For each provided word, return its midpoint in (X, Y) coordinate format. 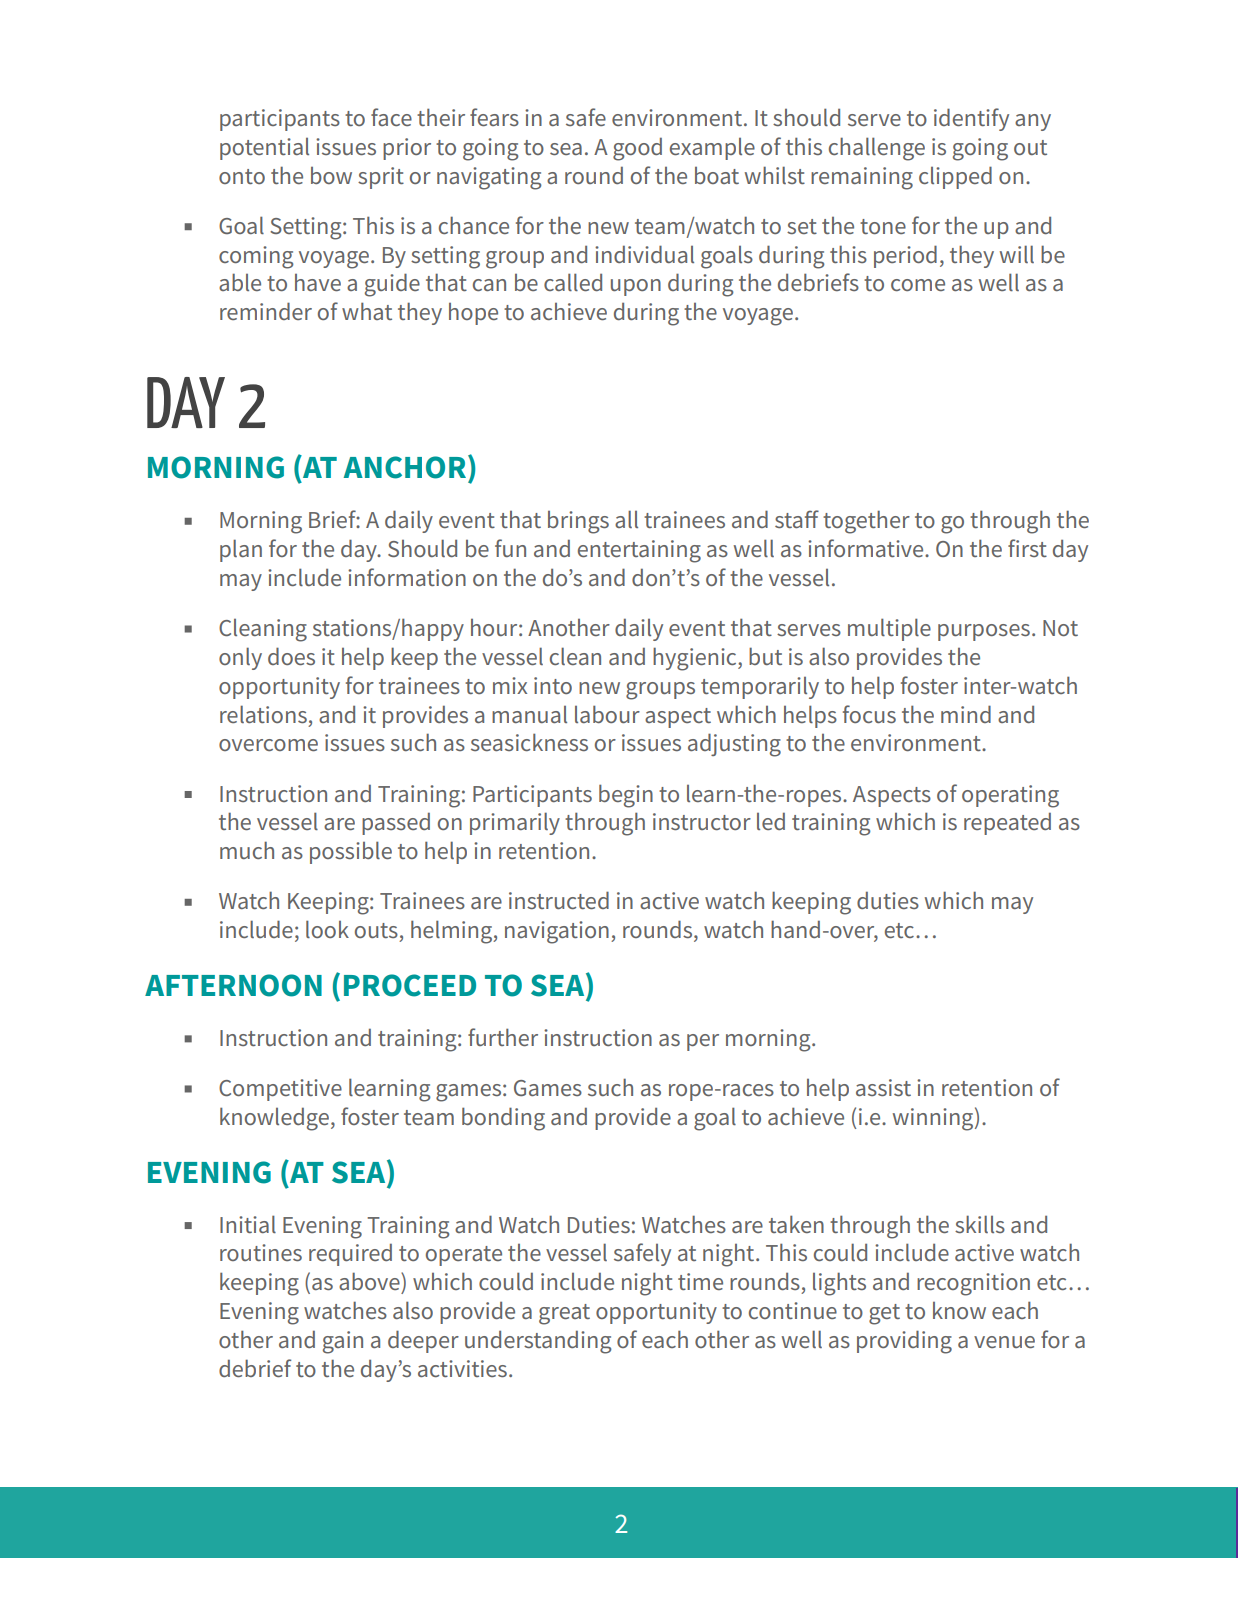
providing (904, 1342)
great (564, 1314)
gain (343, 1342)
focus (869, 714)
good (637, 149)
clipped (955, 177)
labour (607, 714)
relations (263, 714)
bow (331, 175)
